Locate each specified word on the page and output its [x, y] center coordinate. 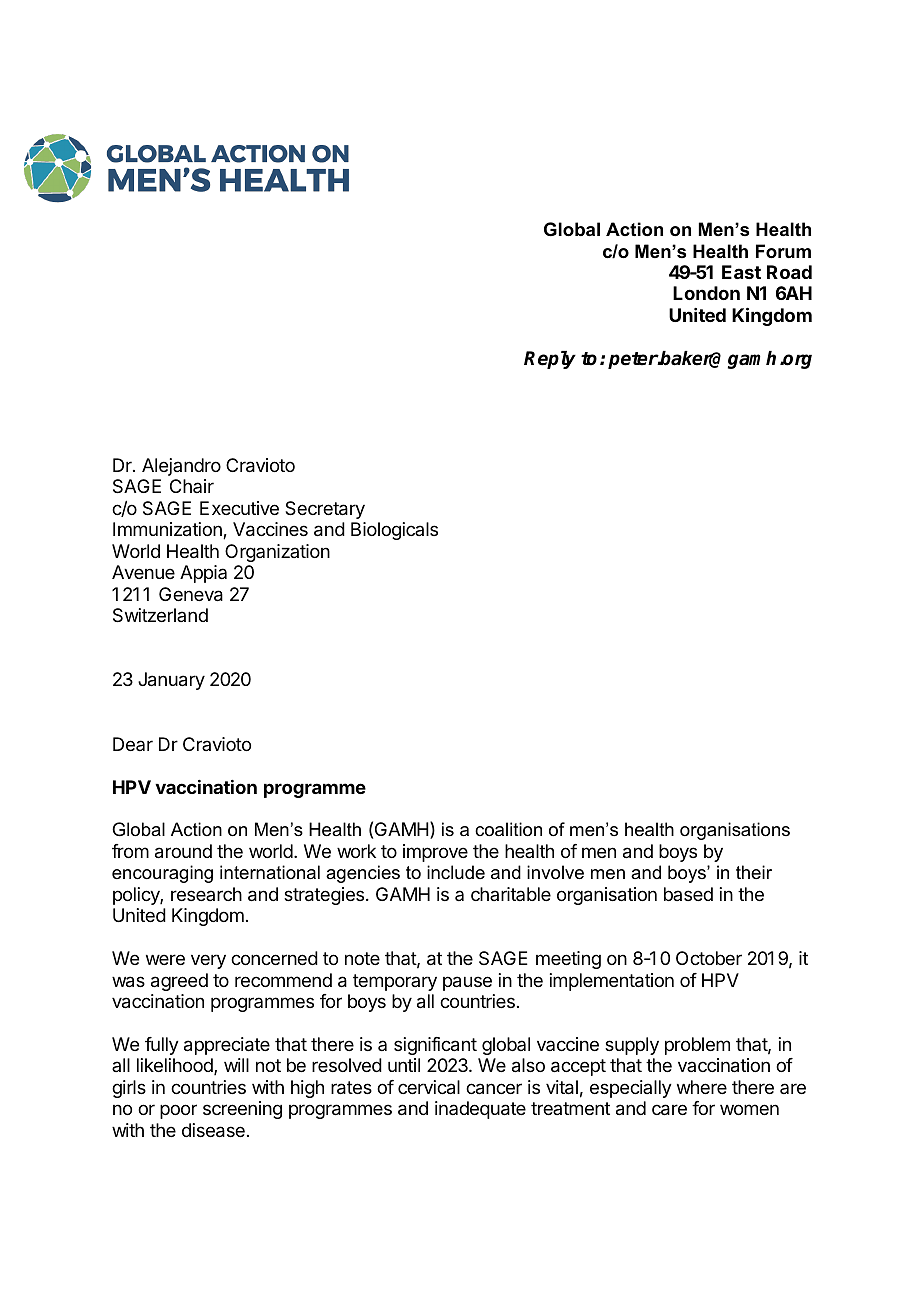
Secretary [325, 510]
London [706, 293]
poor [178, 1111]
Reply [550, 360]
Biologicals [394, 531]
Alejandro [181, 467]
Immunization [168, 530]
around [183, 851]
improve [435, 853]
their [754, 872]
